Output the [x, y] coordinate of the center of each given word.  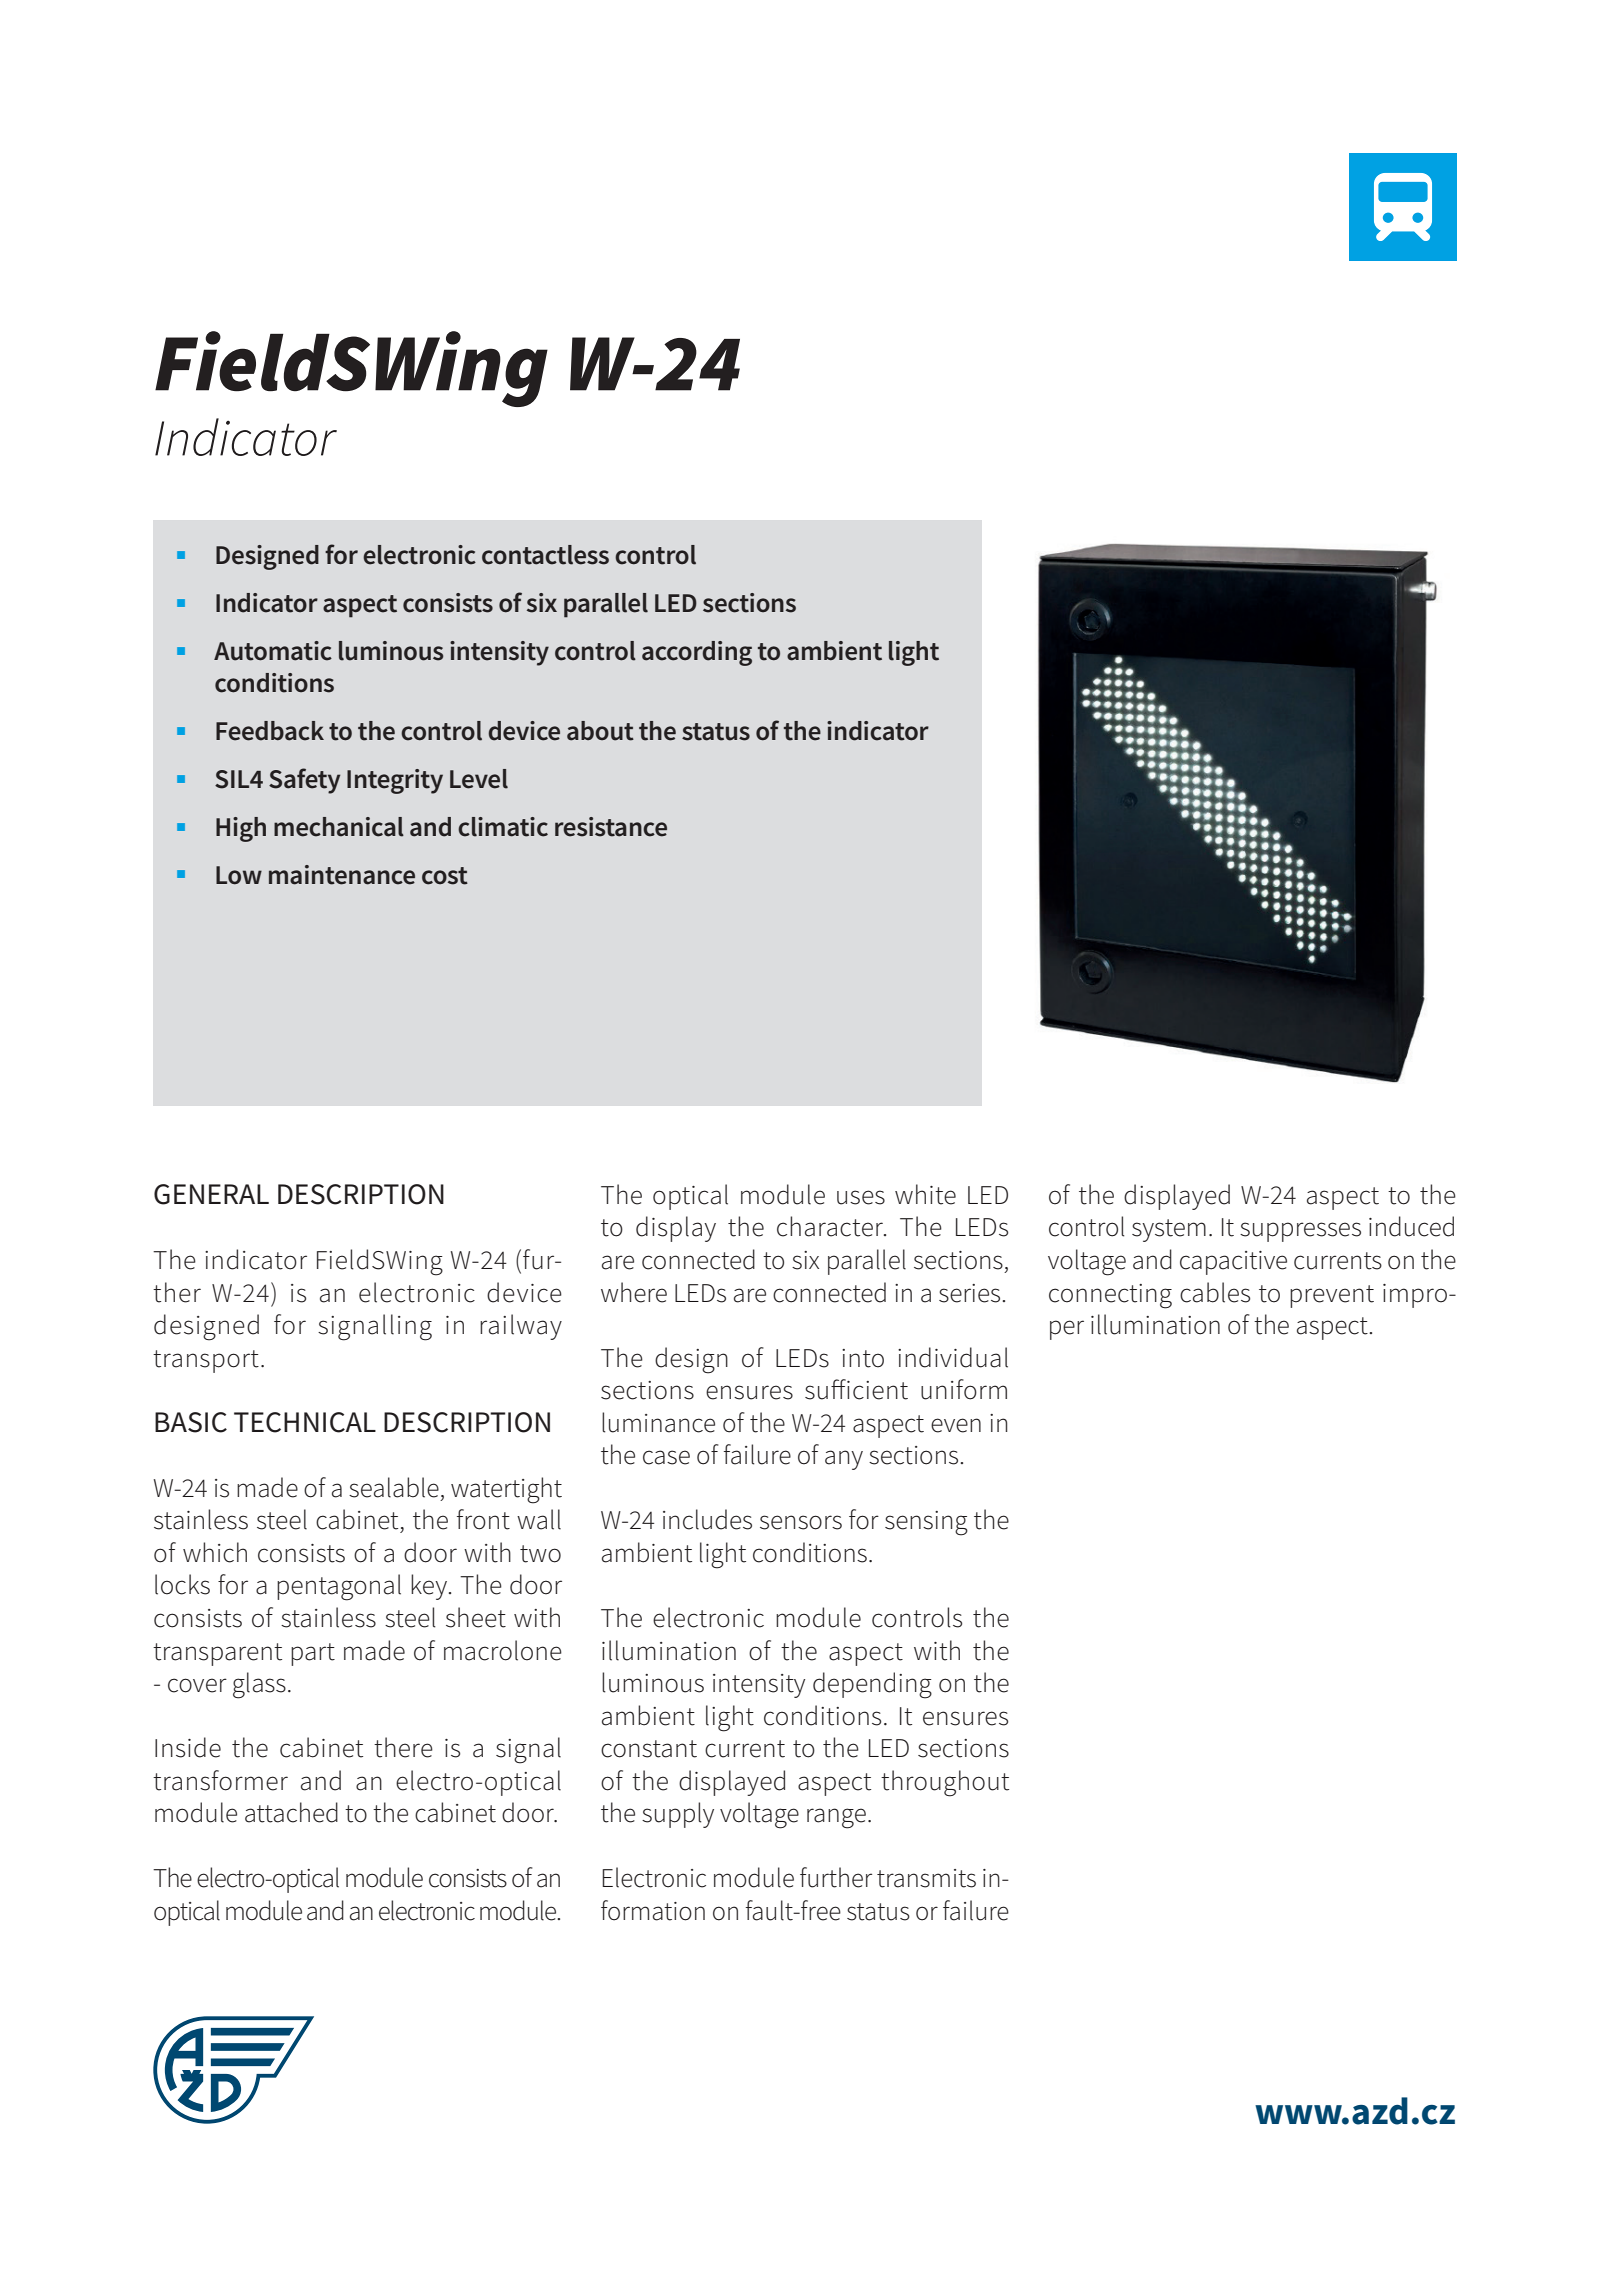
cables [1215, 1292]
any [844, 1460]
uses [861, 1197]
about [600, 731]
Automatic [273, 651]
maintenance [342, 875]
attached [291, 1812]
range [836, 1818]
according [697, 653]
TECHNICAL [305, 1422]
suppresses [1300, 1232]
